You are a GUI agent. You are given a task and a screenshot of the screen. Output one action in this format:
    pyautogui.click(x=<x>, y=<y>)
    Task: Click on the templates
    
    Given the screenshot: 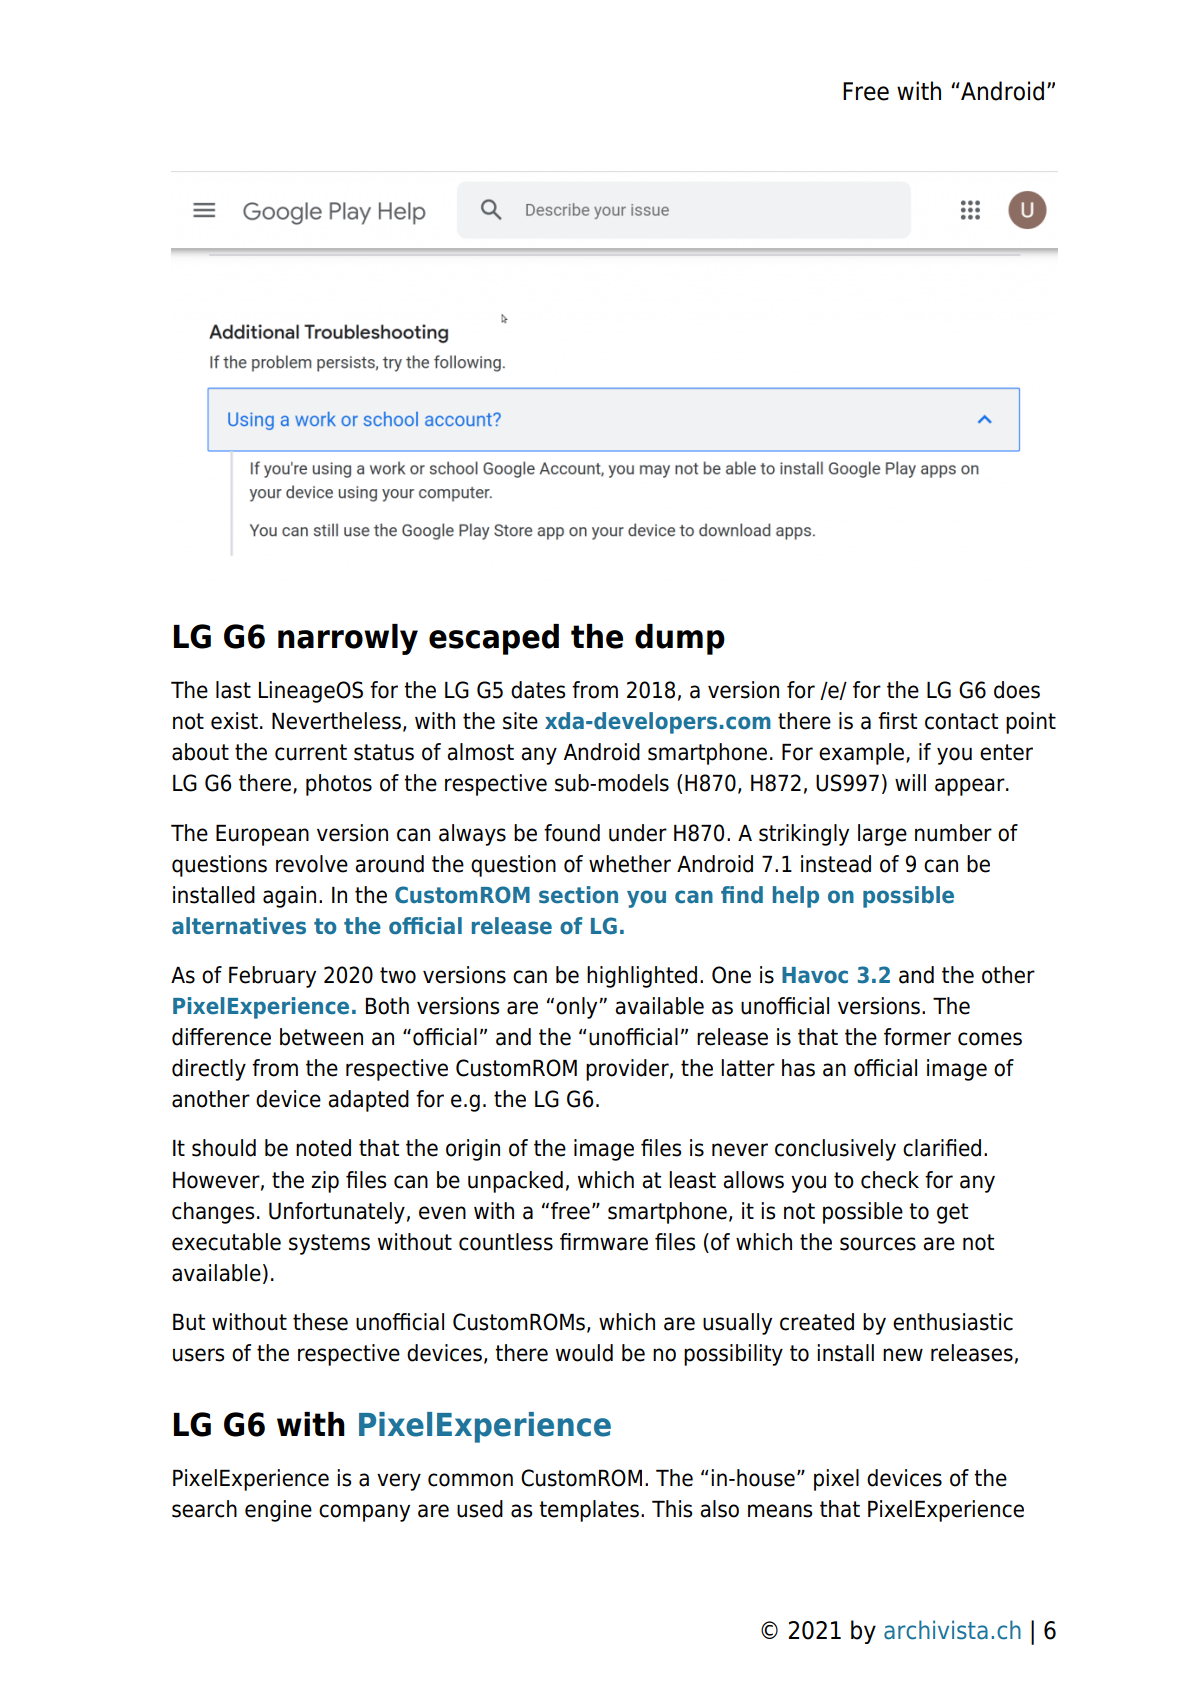 What is the action you would take?
    pyautogui.click(x=589, y=1511)
